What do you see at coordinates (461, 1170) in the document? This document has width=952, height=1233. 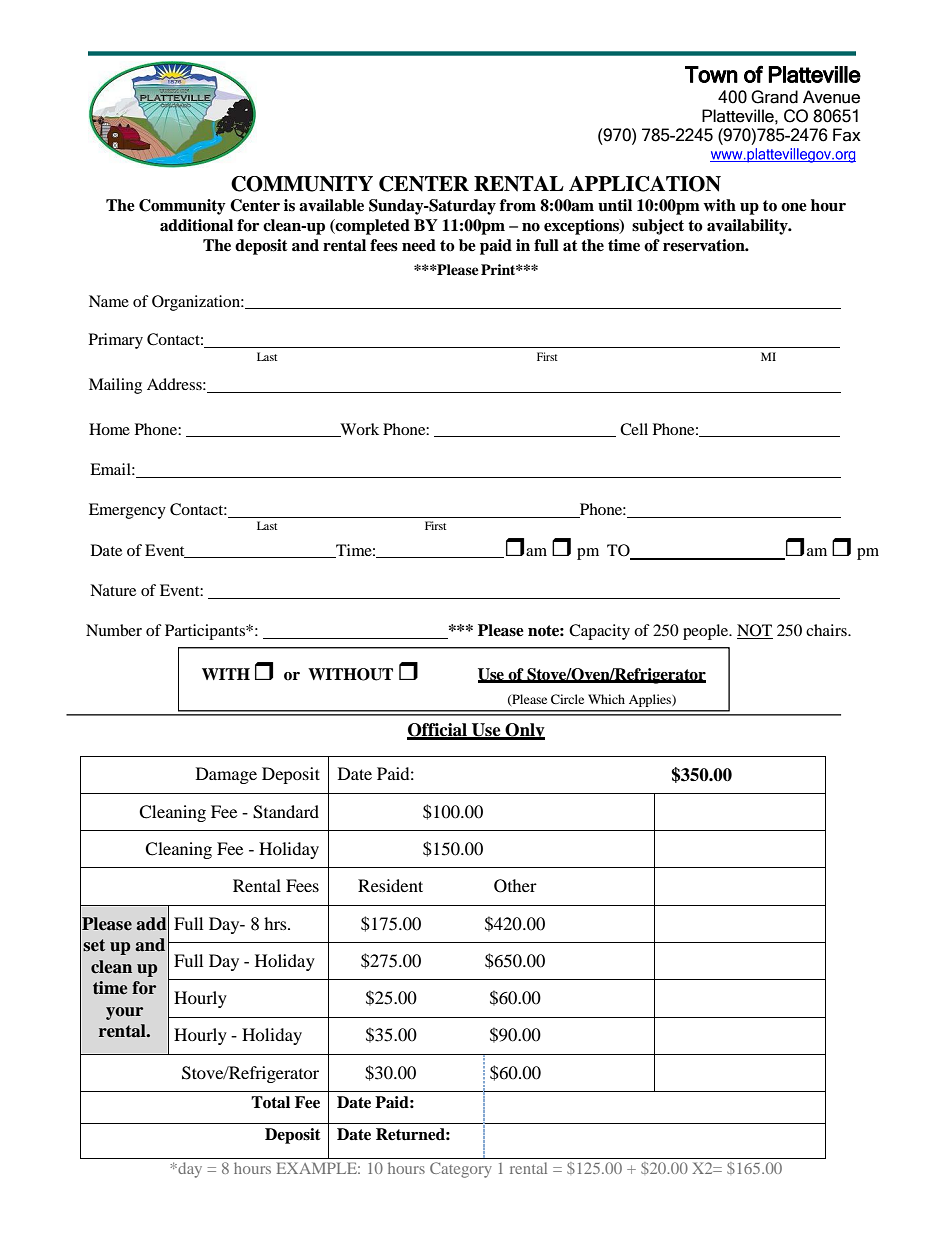 I see `Category` at bounding box center [461, 1170].
